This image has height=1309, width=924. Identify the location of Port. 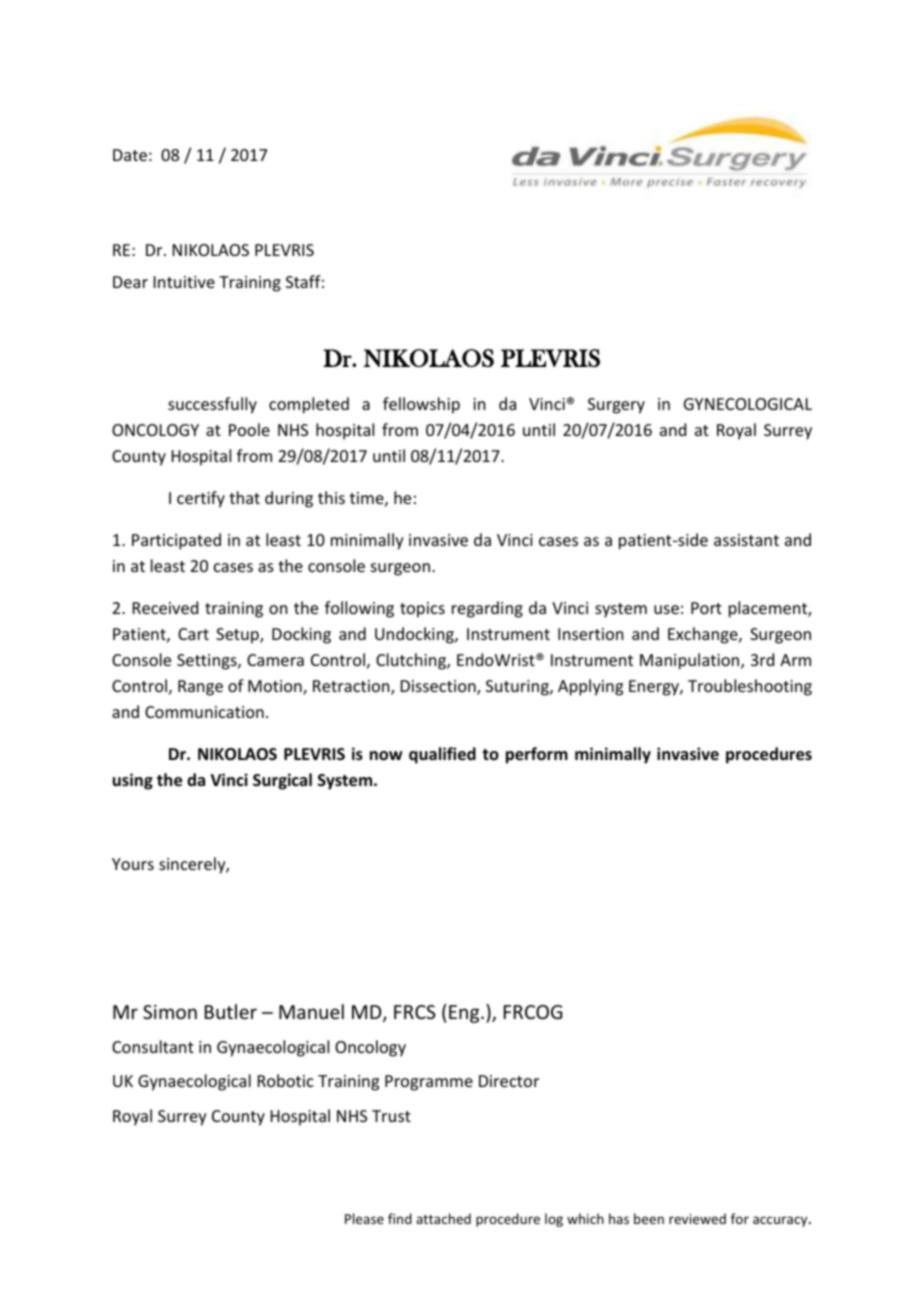
(706, 608).
